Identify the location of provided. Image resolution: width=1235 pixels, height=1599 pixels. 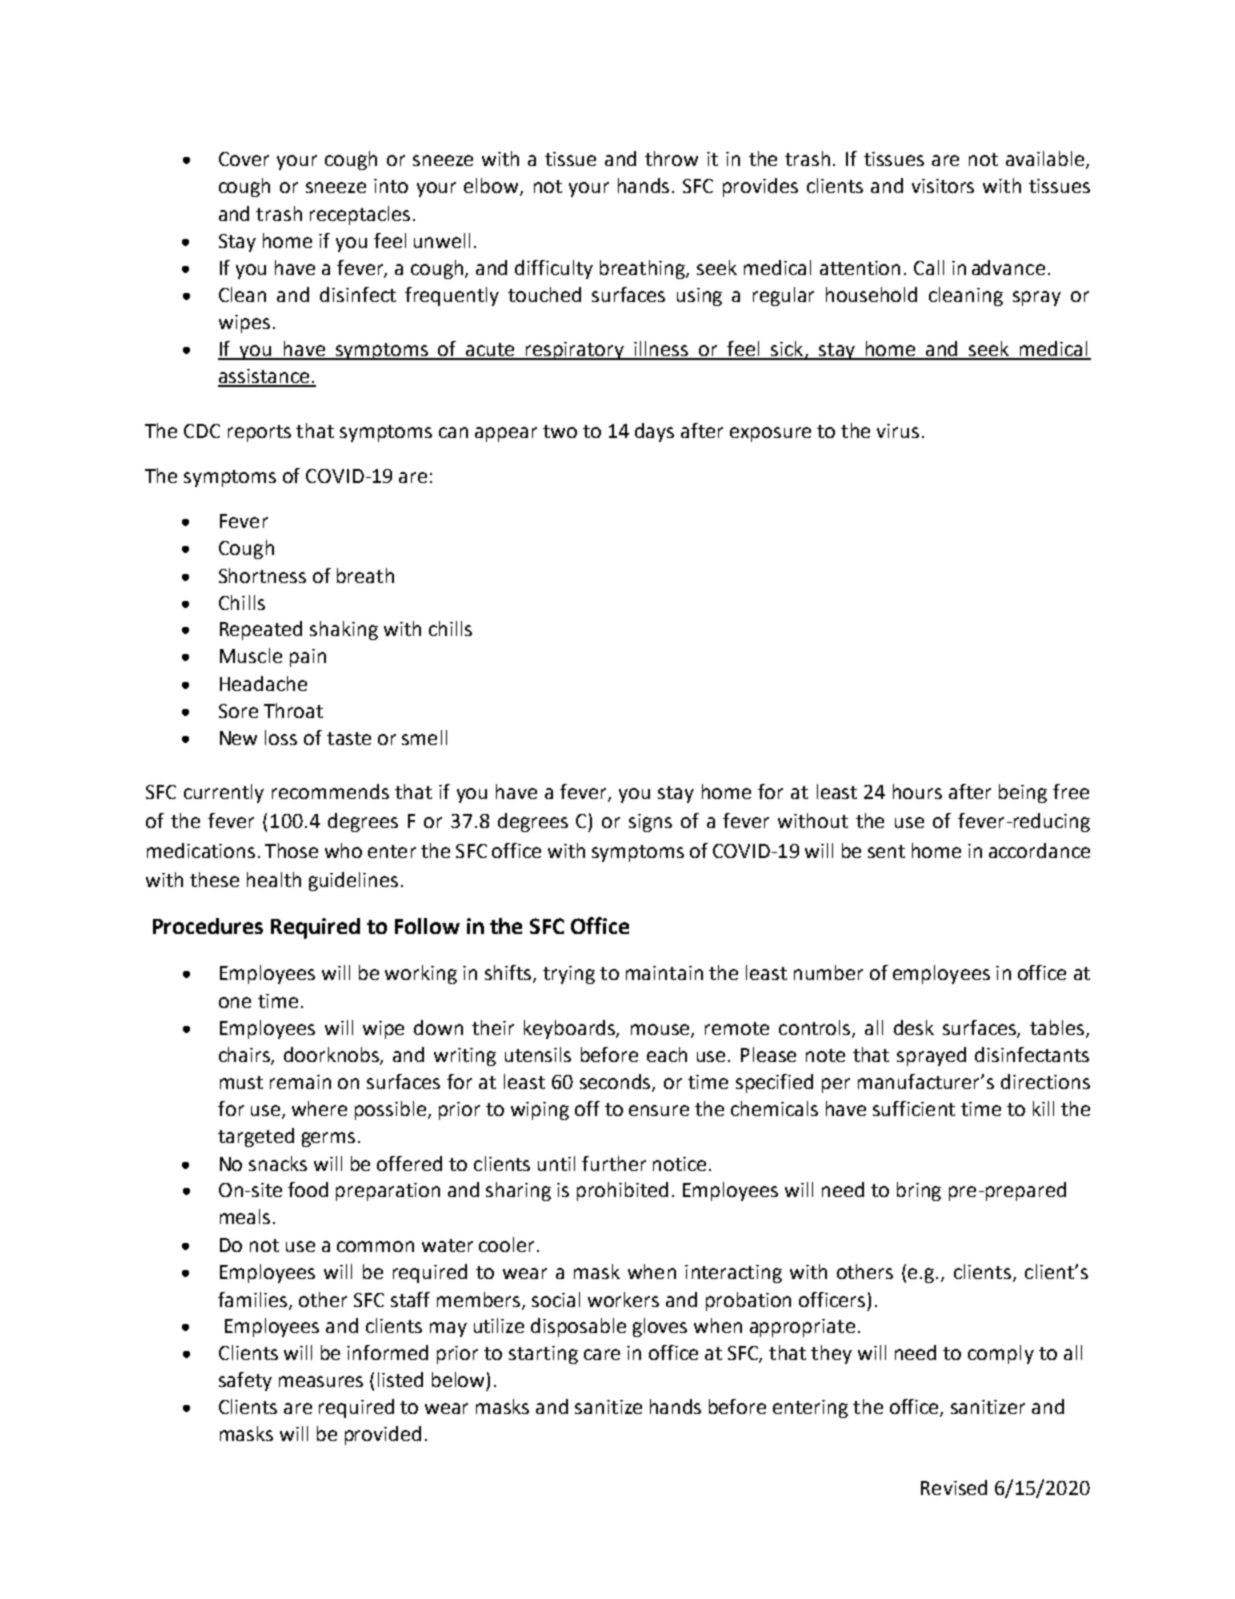
(383, 1435).
